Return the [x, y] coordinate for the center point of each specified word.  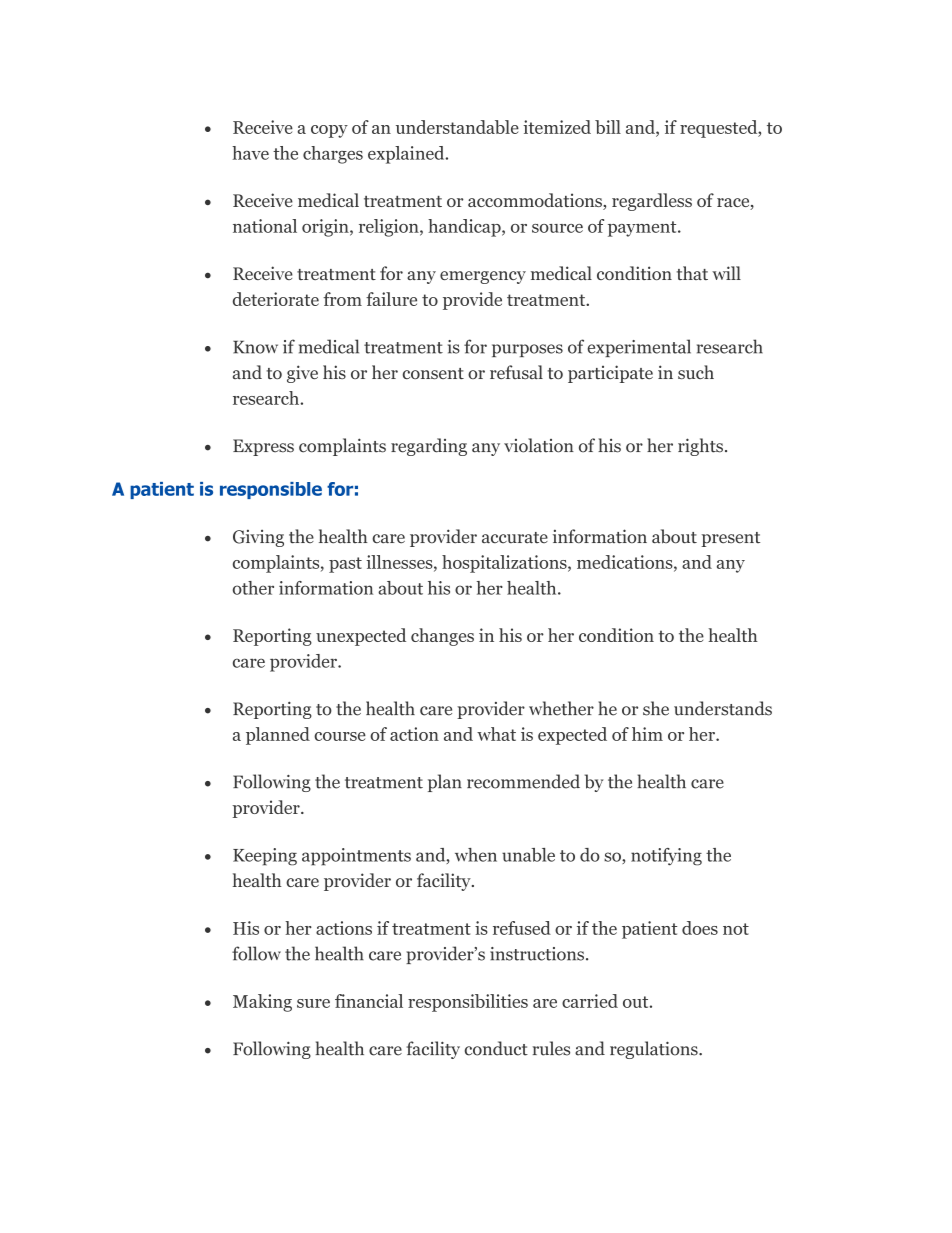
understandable [457, 127]
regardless [652, 202]
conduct [496, 1048]
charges [333, 155]
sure [313, 1003]
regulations [655, 1050]
